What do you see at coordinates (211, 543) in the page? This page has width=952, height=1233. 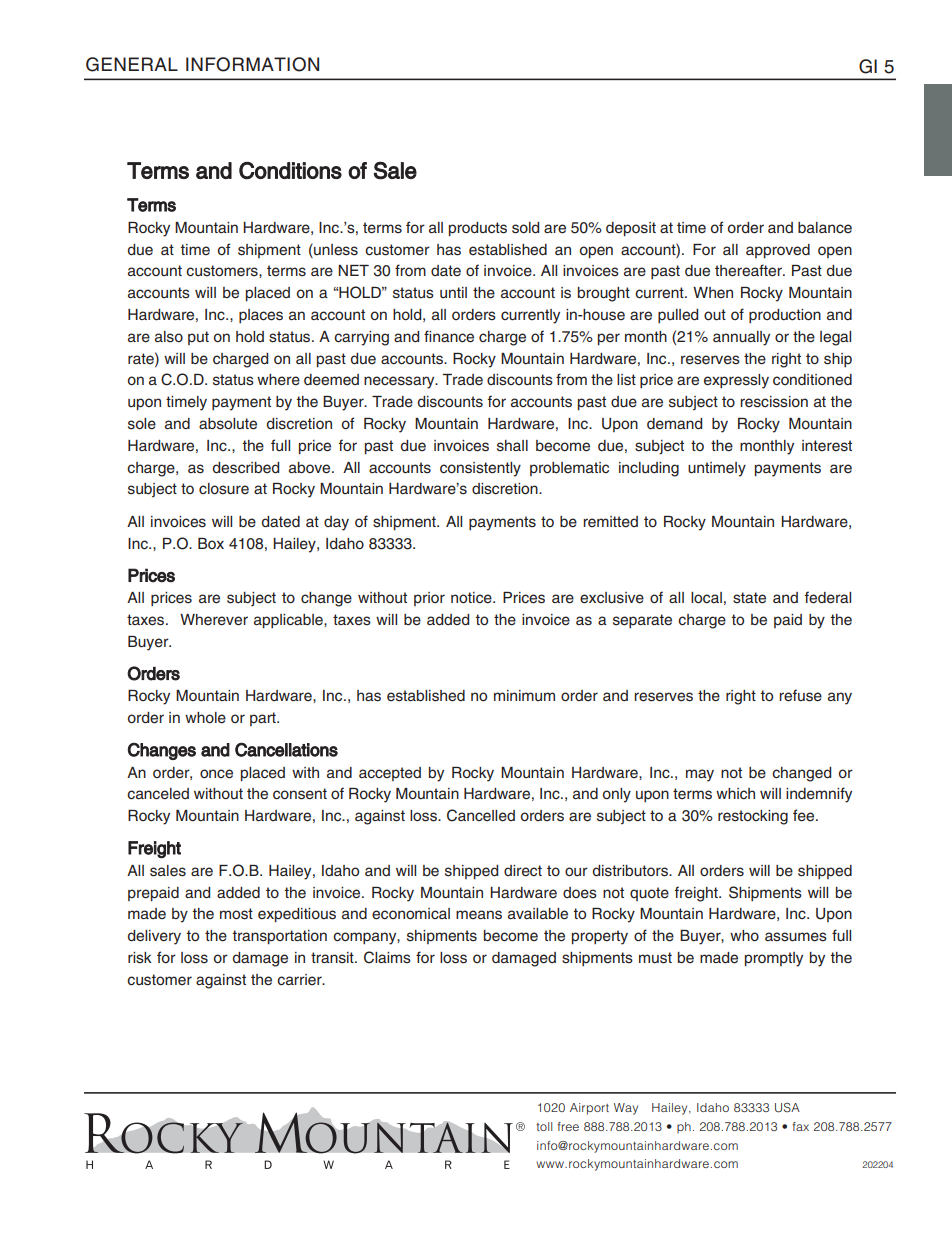 I see `Box` at bounding box center [211, 543].
